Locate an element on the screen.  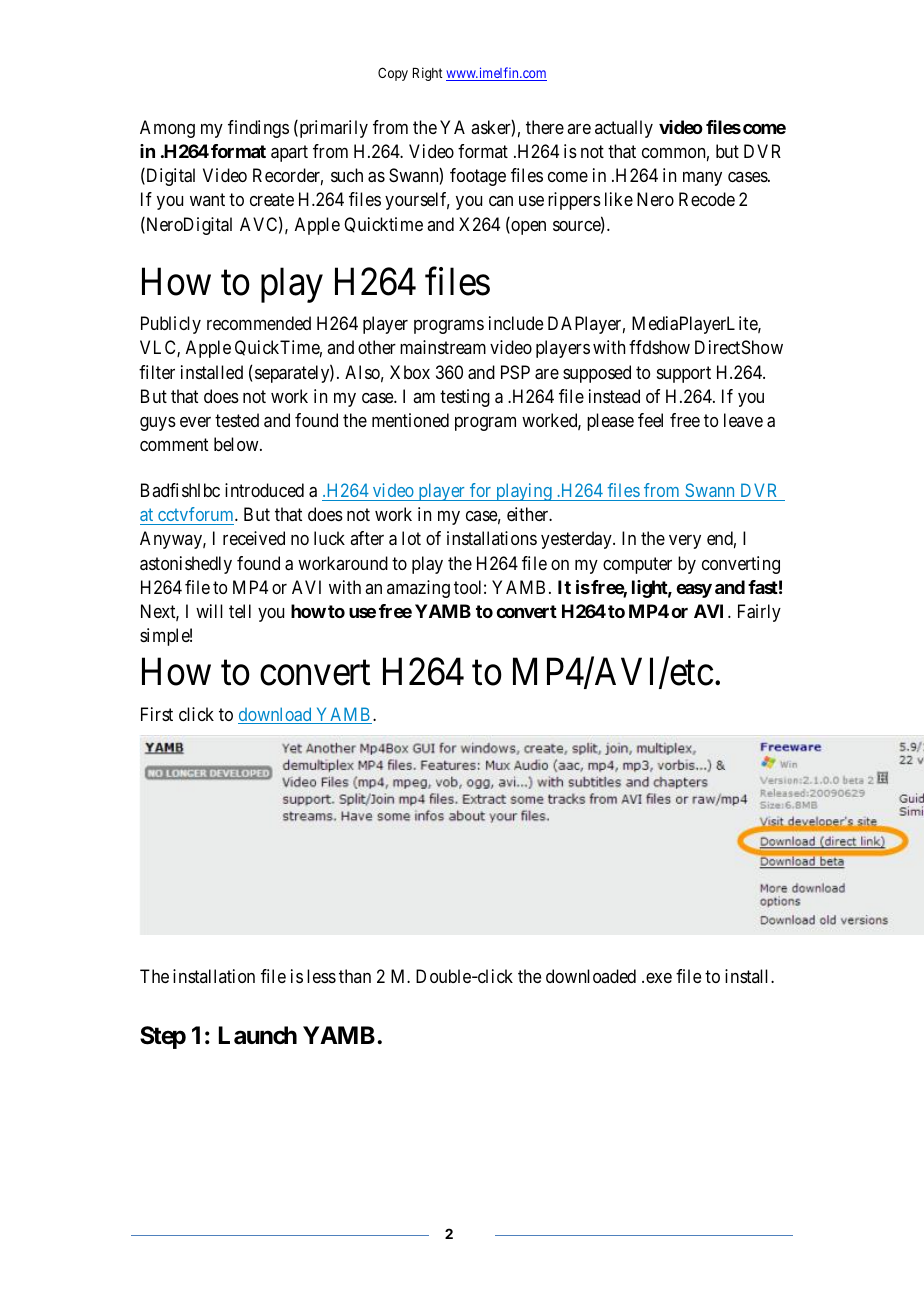
lot is located at coordinates (411, 538).
